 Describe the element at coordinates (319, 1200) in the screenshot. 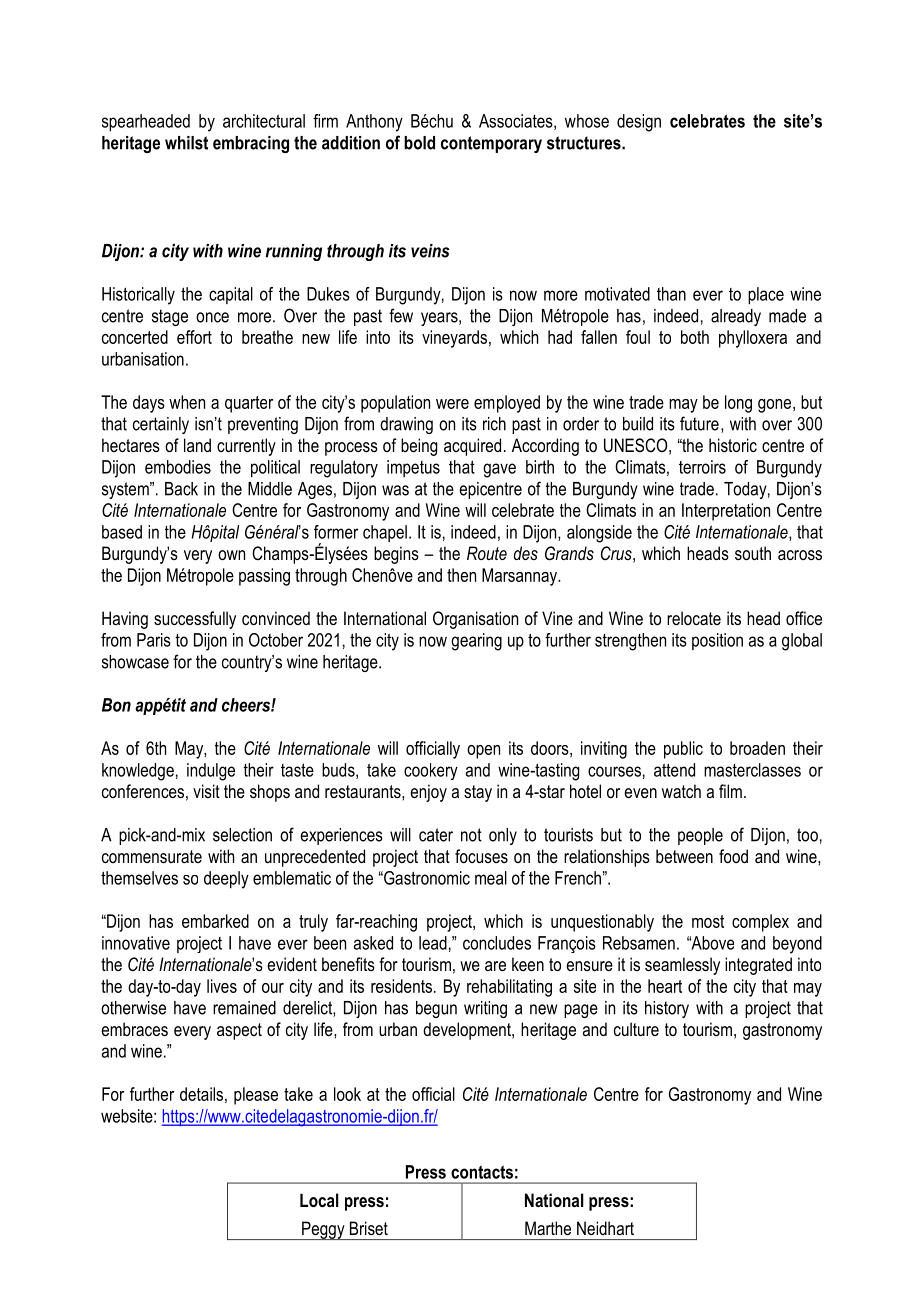

I see `Local` at that location.
